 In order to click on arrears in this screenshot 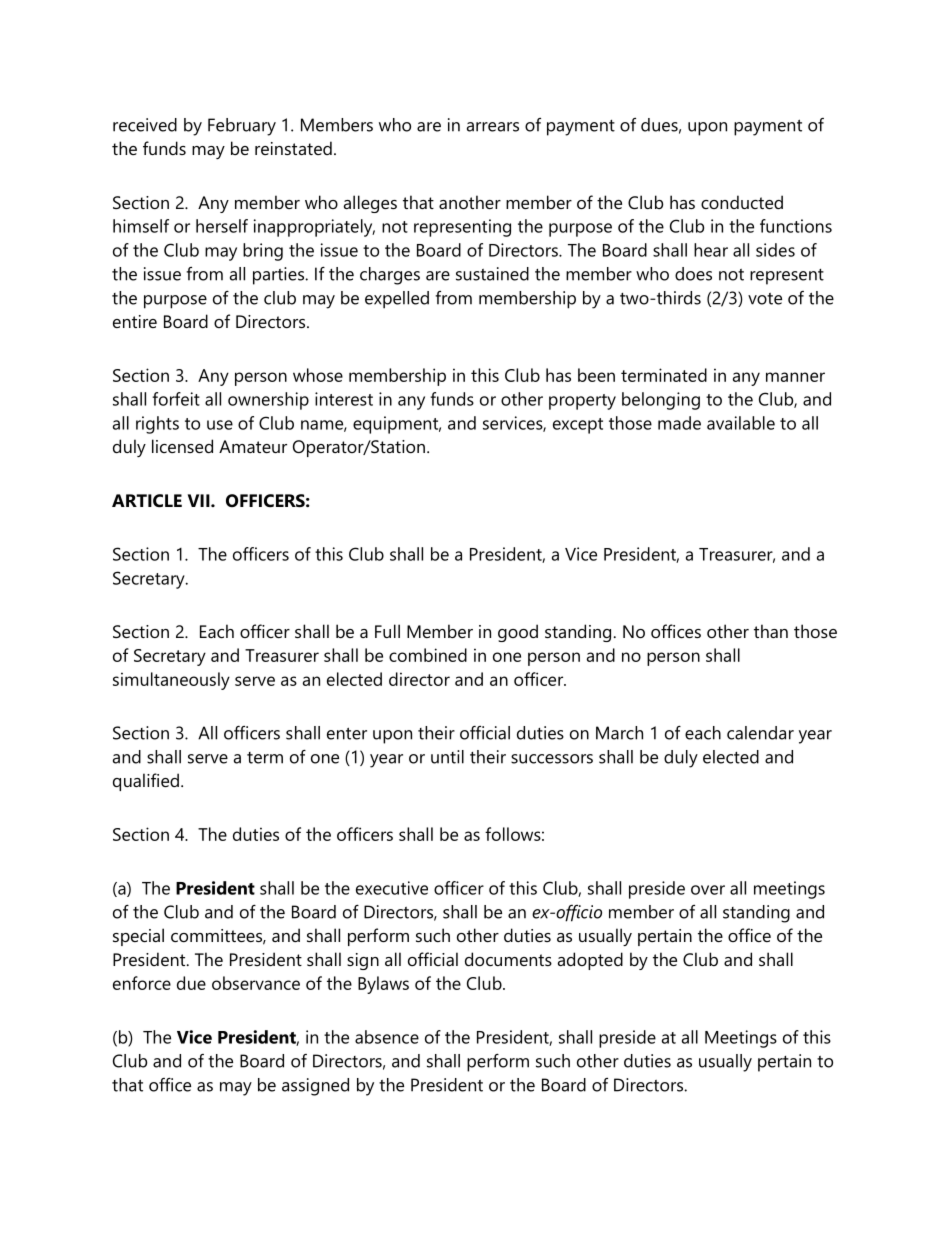, I will do `click(493, 127)`.
